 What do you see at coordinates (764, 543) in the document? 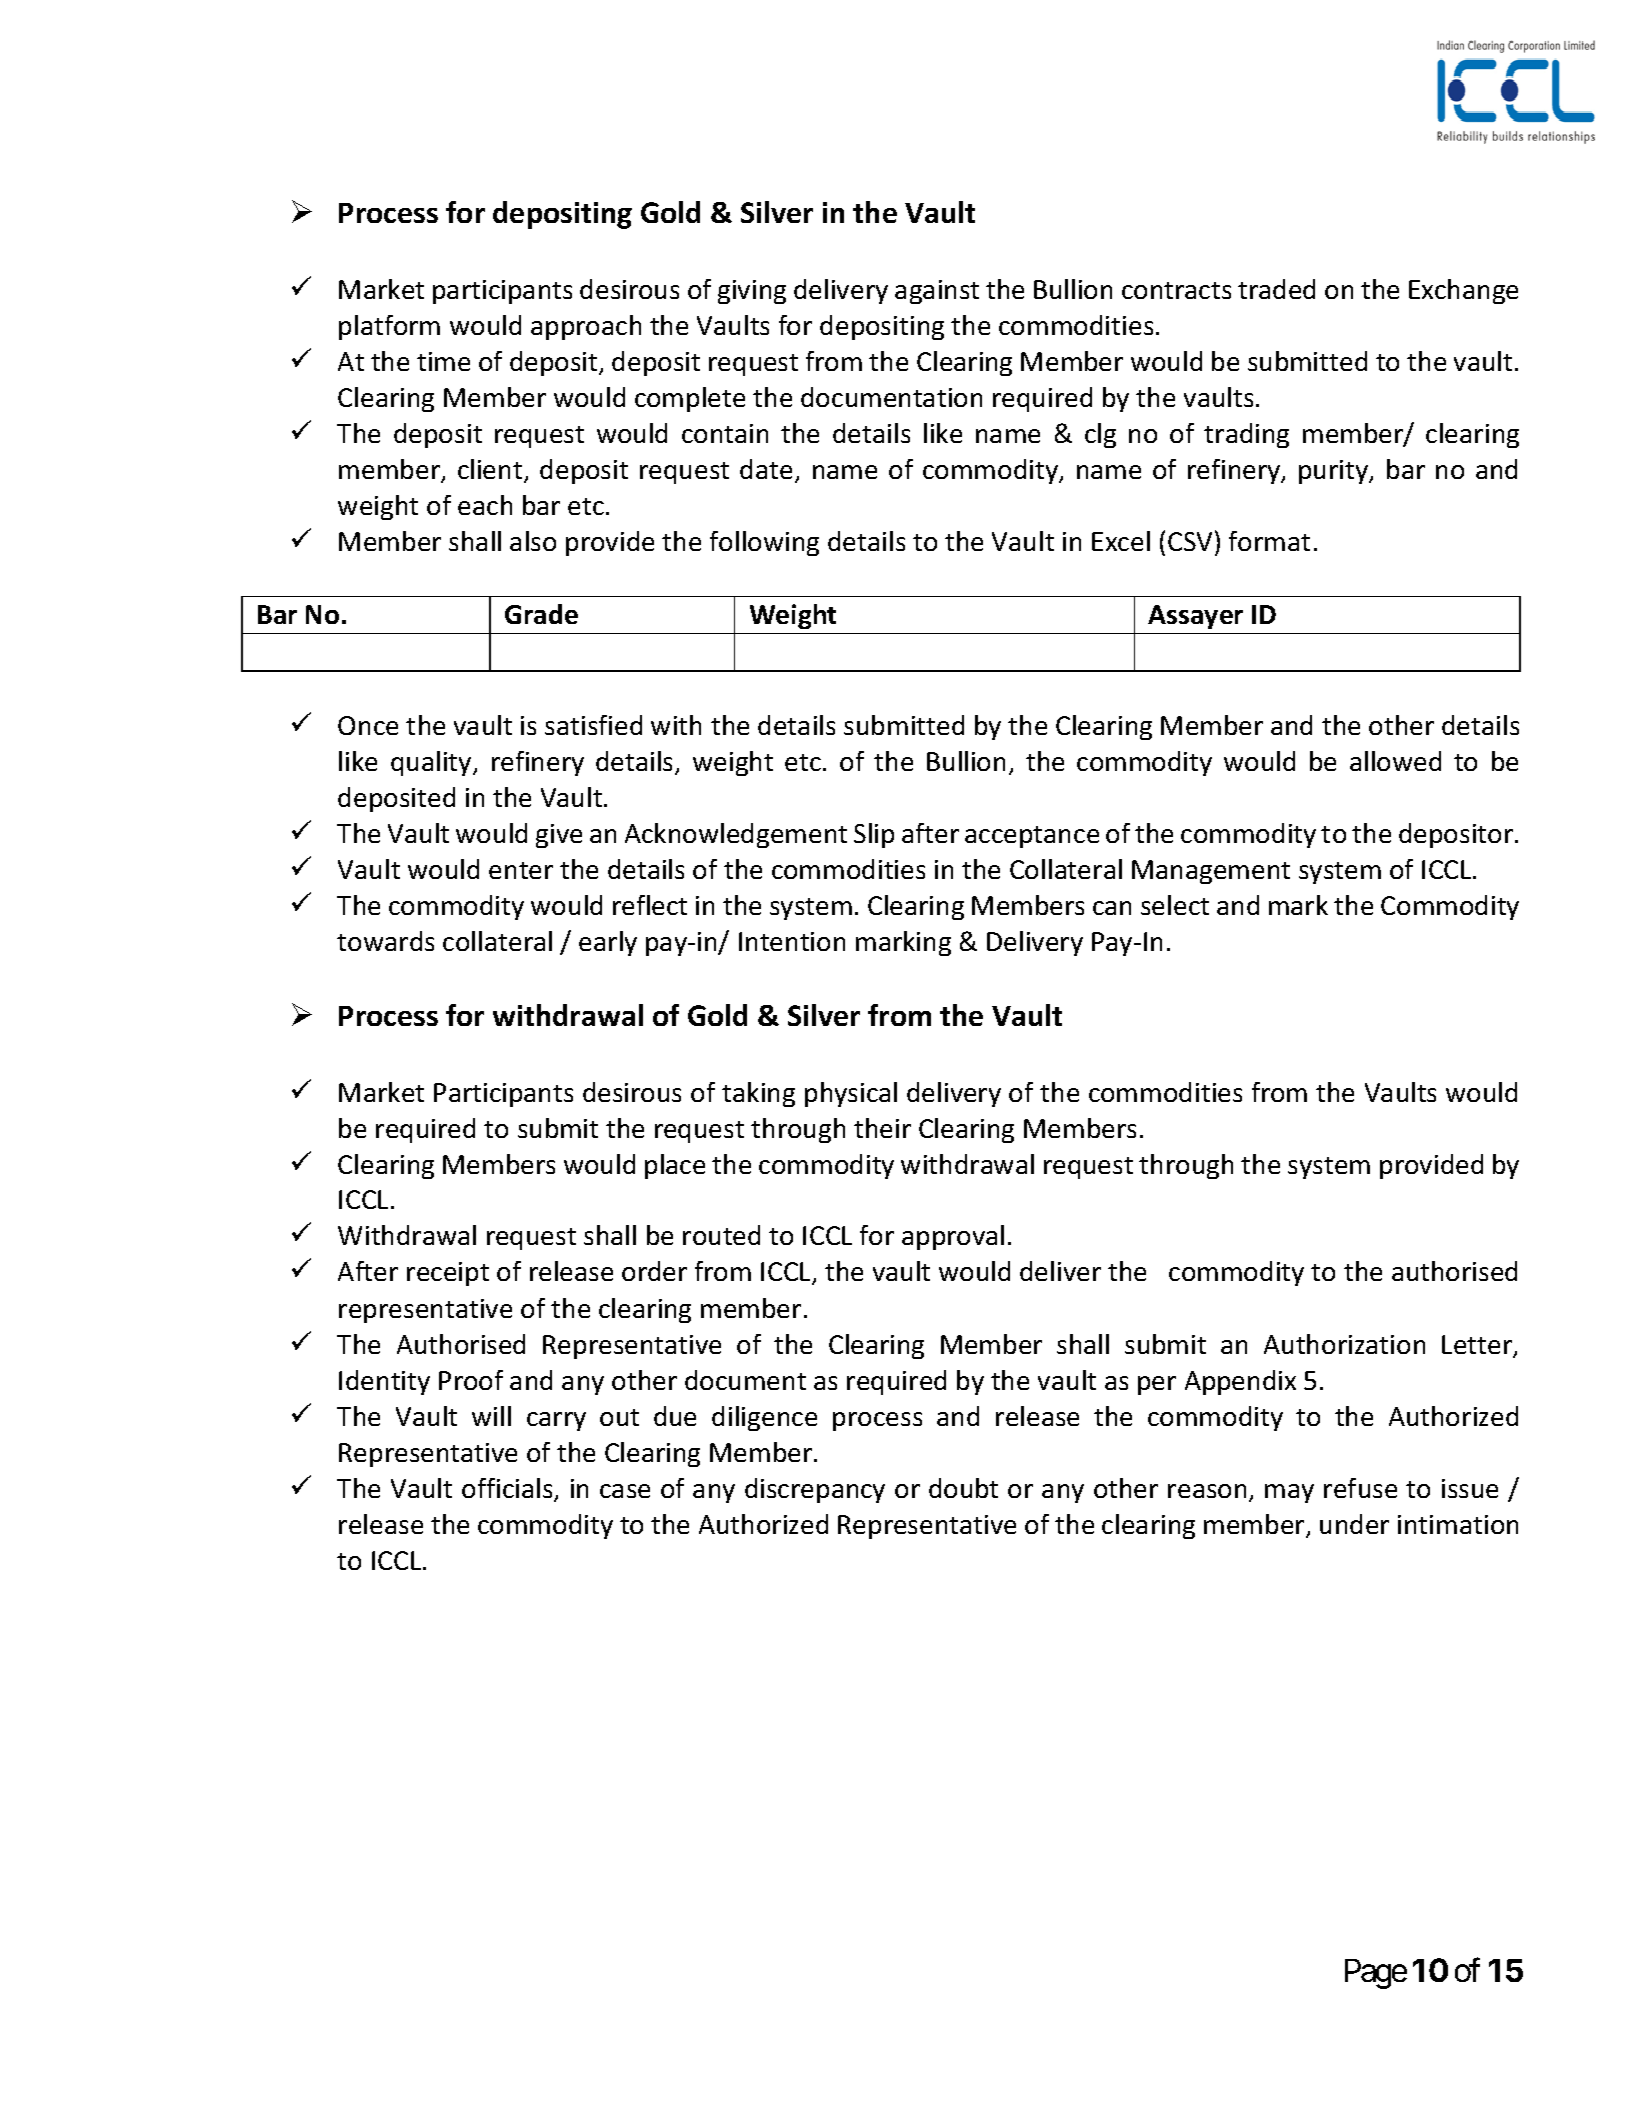
I see `following` at bounding box center [764, 543].
